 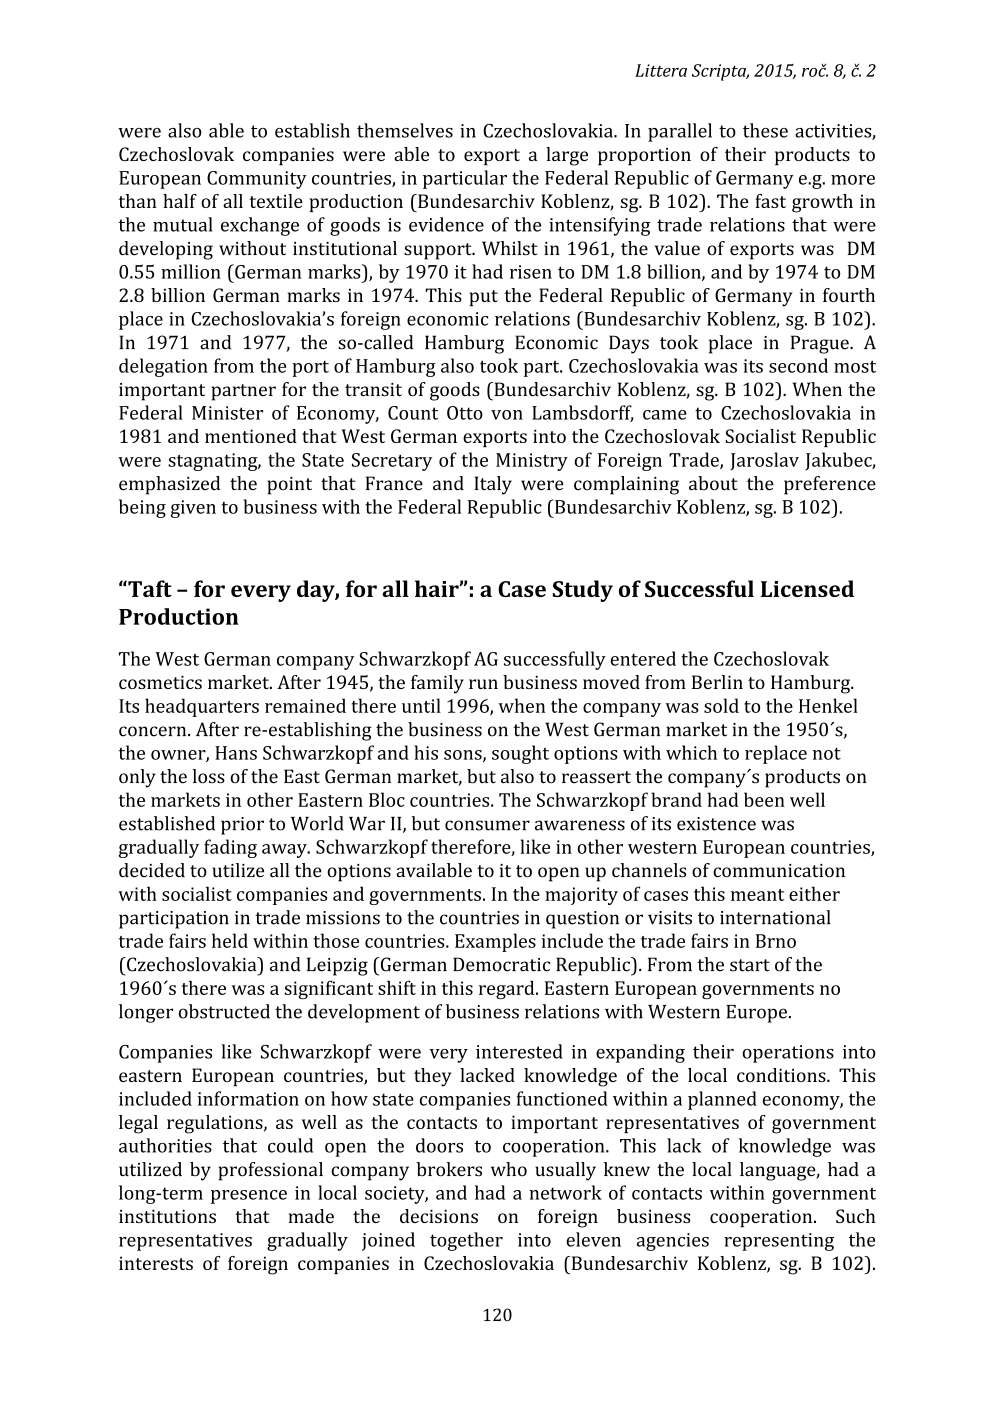 What do you see at coordinates (493, 485) in the screenshot?
I see `Italy` at bounding box center [493, 485].
